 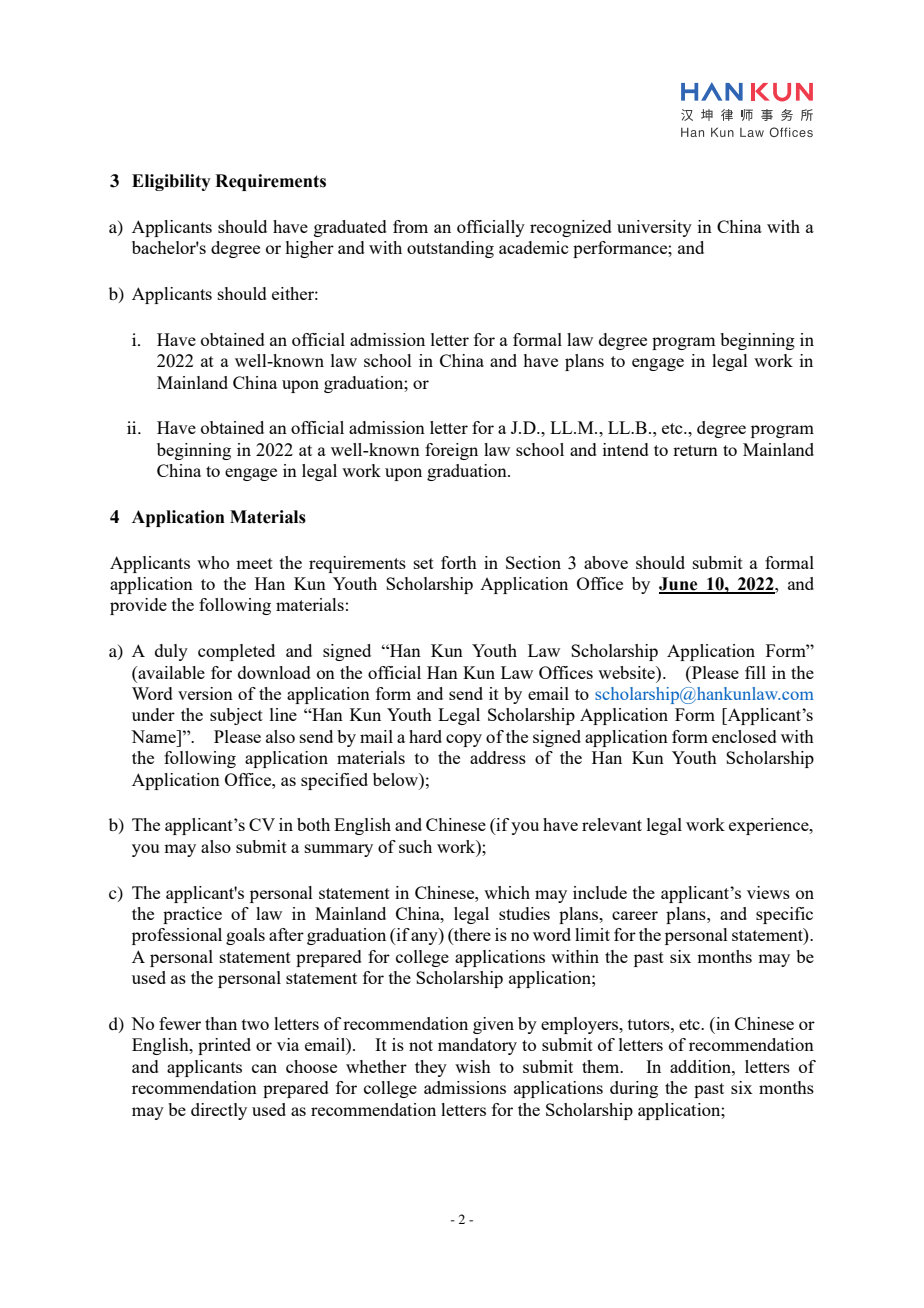 What do you see at coordinates (450, 249) in the screenshot?
I see `outstanding` at bounding box center [450, 249].
